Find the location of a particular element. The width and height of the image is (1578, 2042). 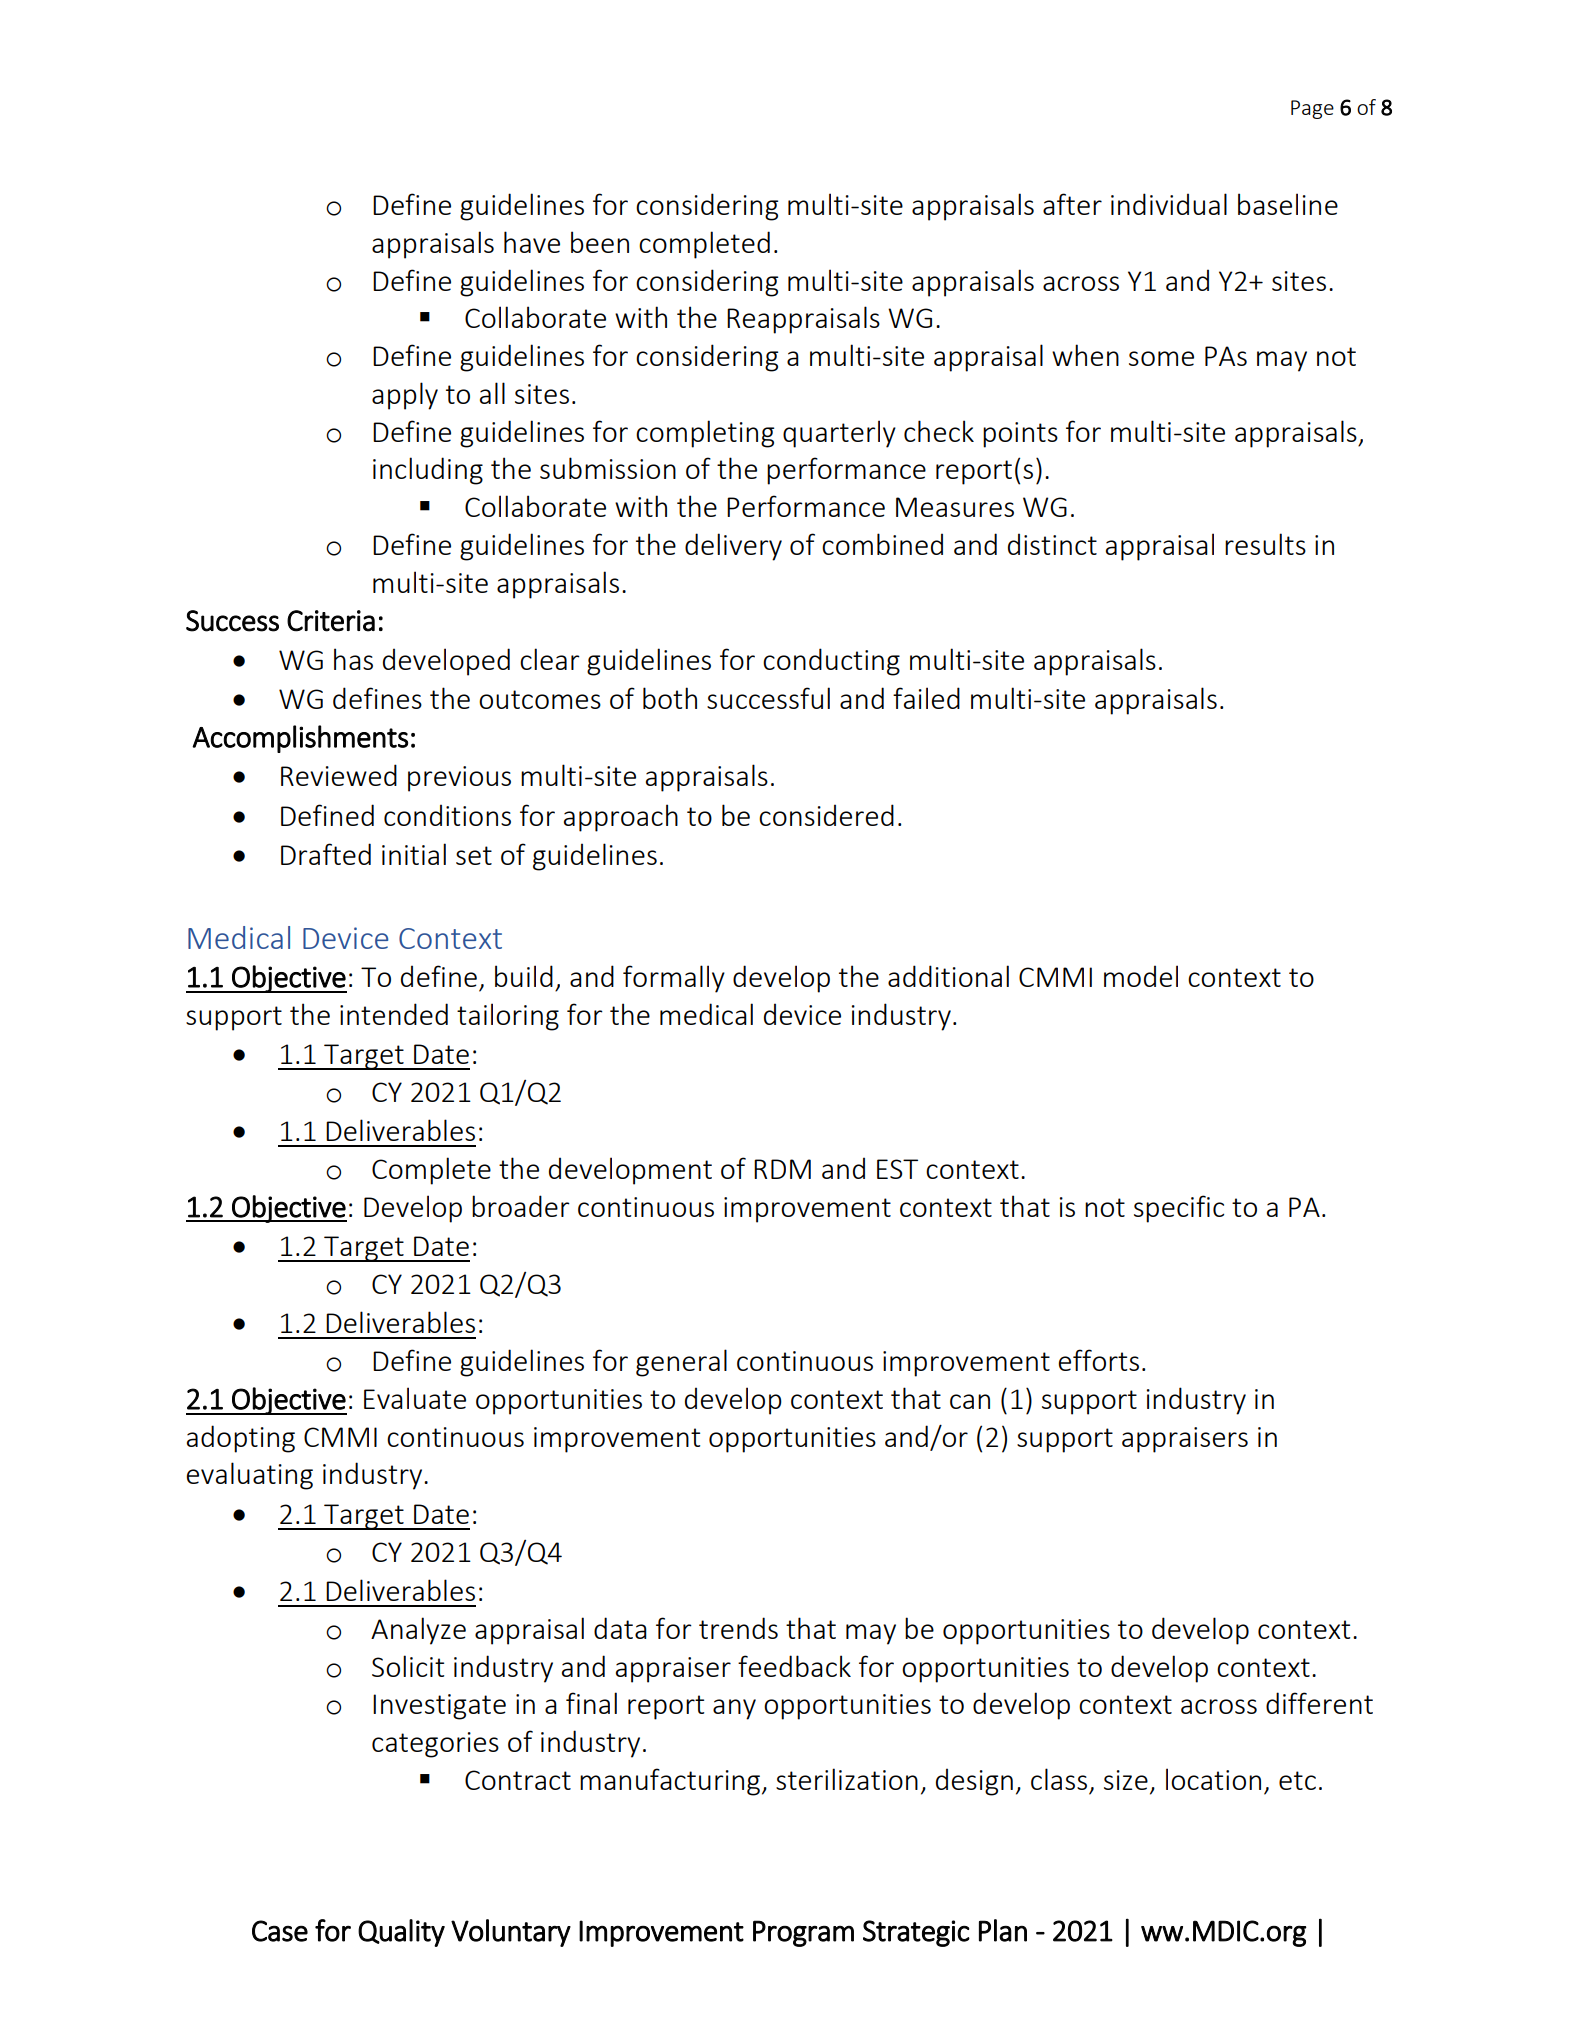

intended is located at coordinates (394, 1014).
